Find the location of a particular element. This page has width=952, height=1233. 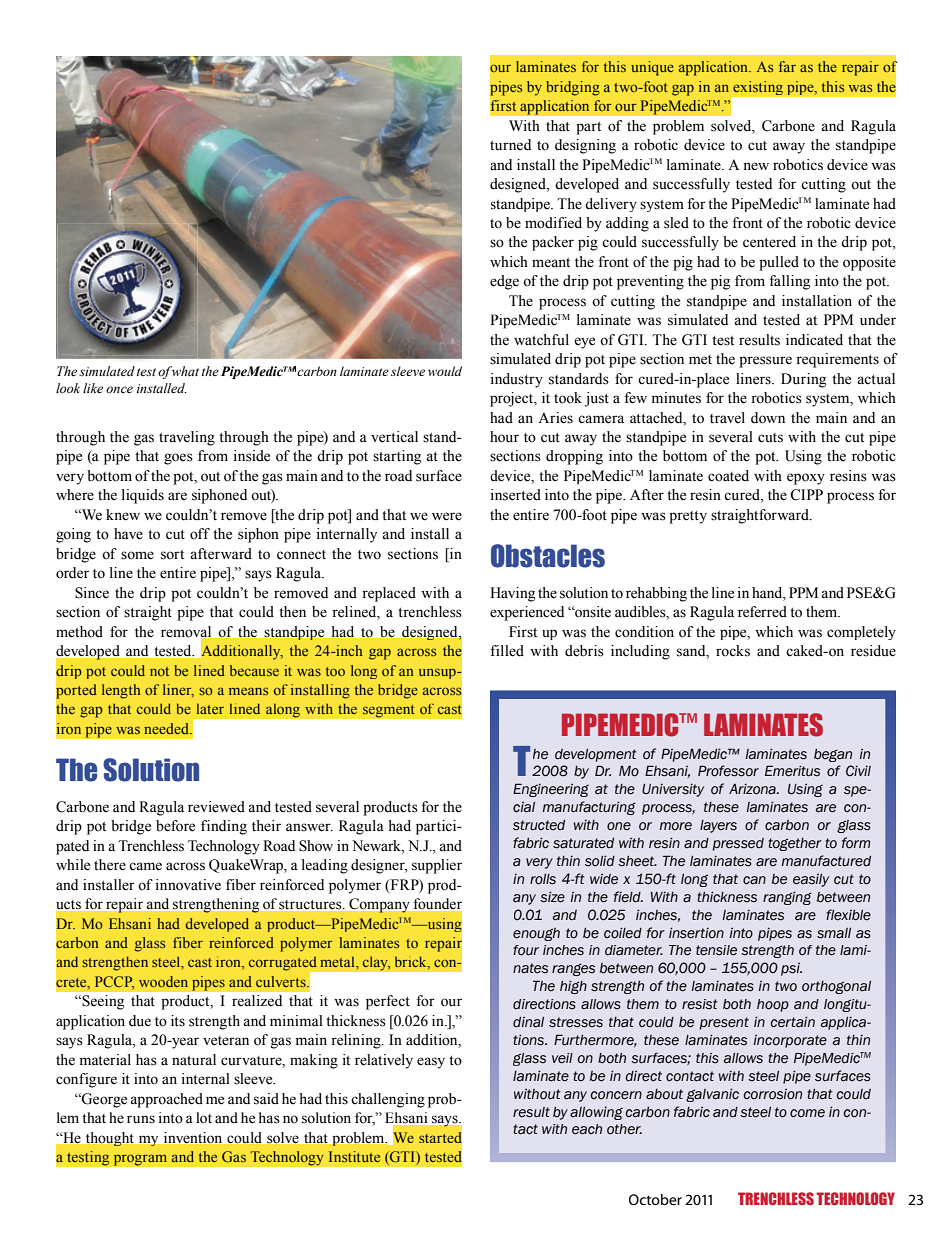

referred is located at coordinates (762, 612).
